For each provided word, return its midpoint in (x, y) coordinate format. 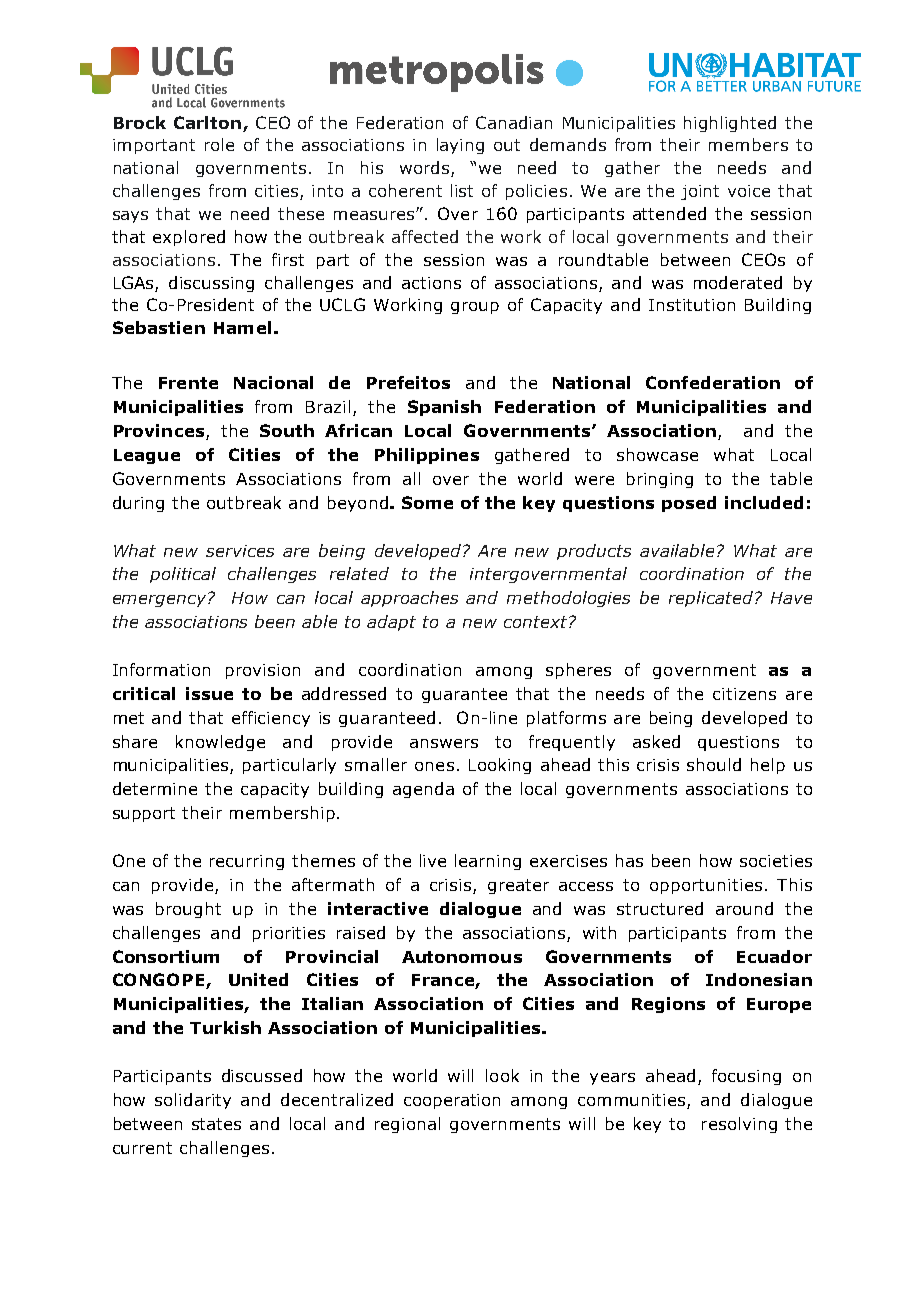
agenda (423, 790)
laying (460, 146)
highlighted (730, 124)
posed (689, 504)
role (219, 144)
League (147, 456)
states (216, 1124)
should (714, 764)
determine (155, 788)
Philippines (427, 456)
